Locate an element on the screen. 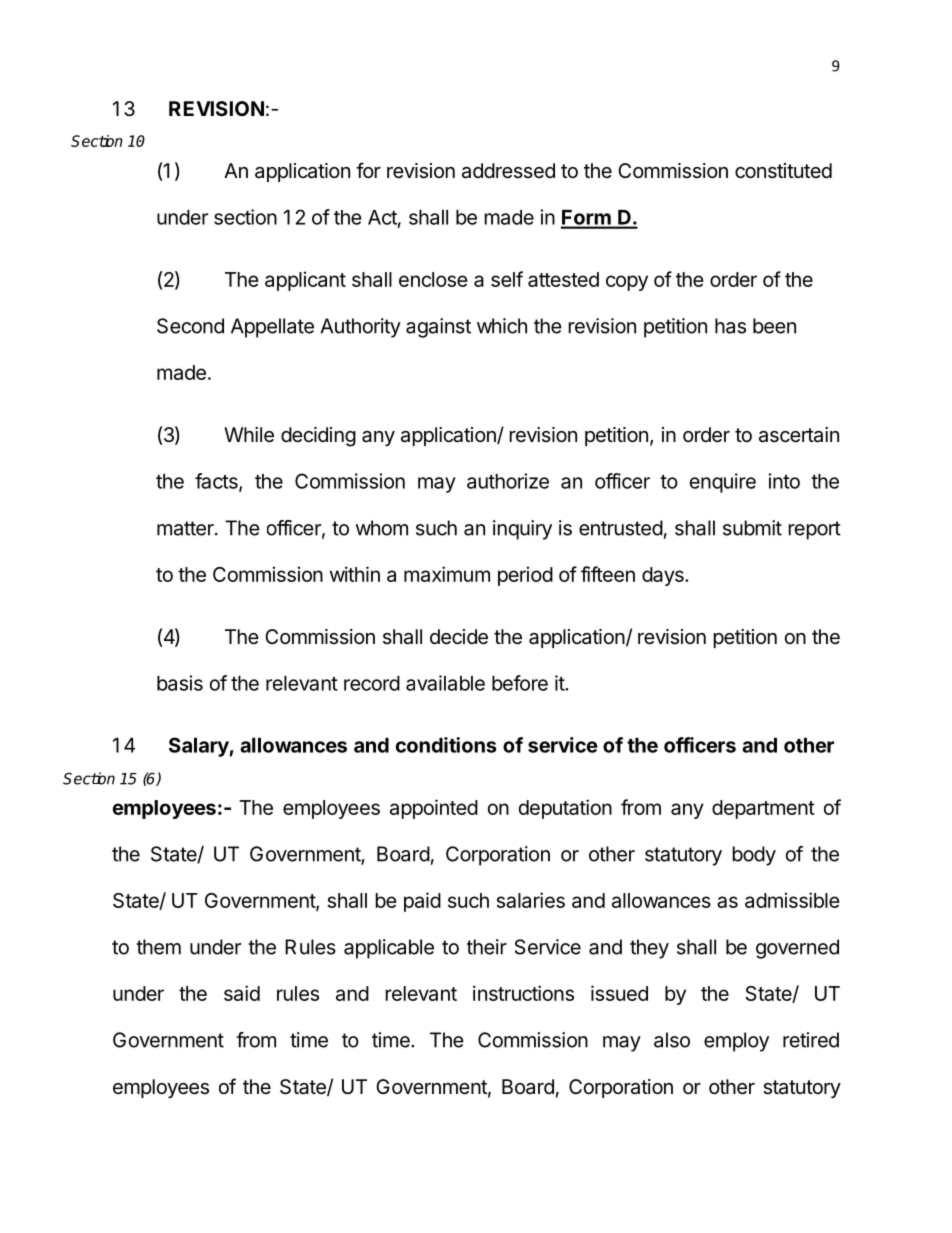  constituted is located at coordinates (783, 171).
